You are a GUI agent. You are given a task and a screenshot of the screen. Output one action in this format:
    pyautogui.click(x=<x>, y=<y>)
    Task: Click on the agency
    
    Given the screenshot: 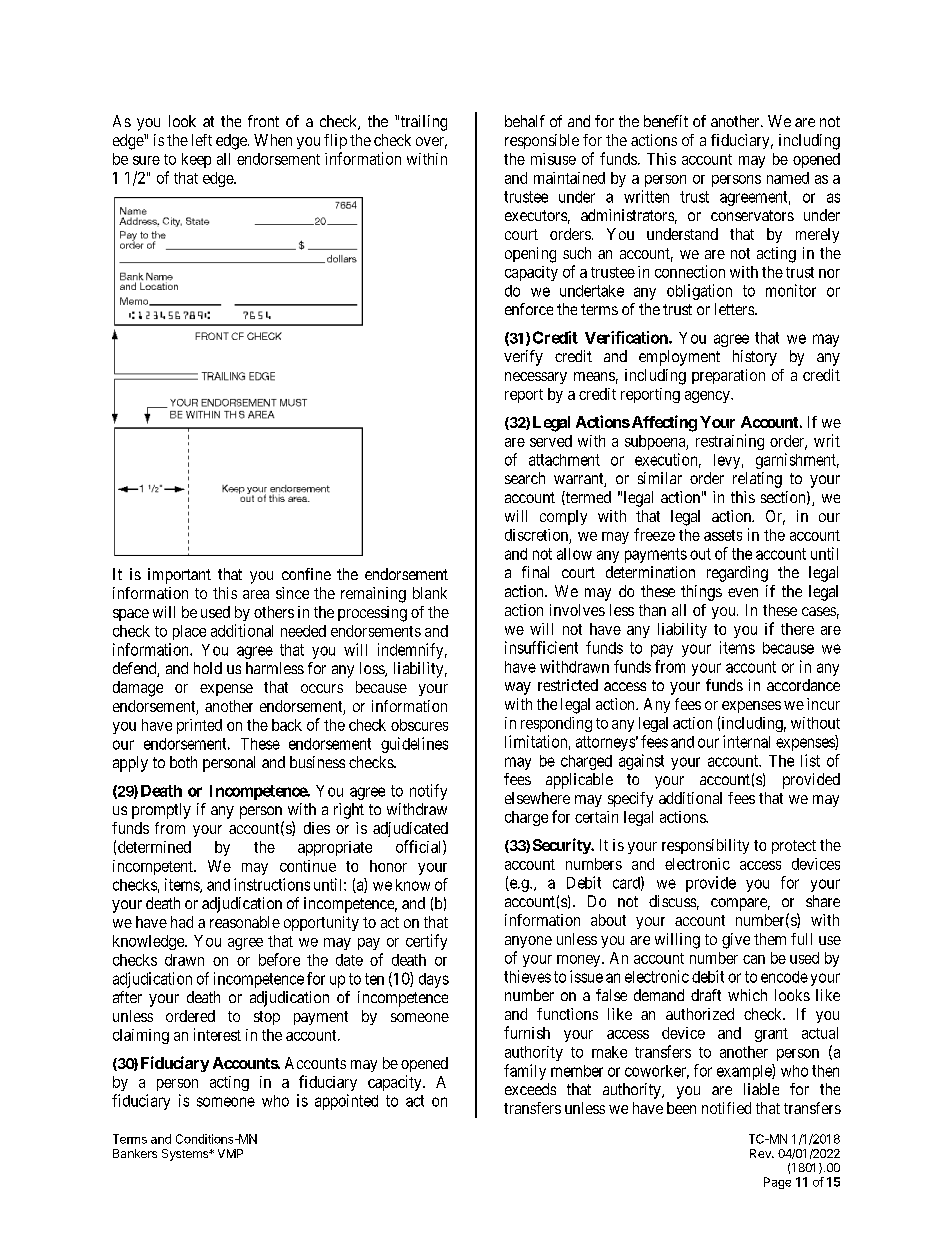 What is the action you would take?
    pyautogui.click(x=708, y=397)
